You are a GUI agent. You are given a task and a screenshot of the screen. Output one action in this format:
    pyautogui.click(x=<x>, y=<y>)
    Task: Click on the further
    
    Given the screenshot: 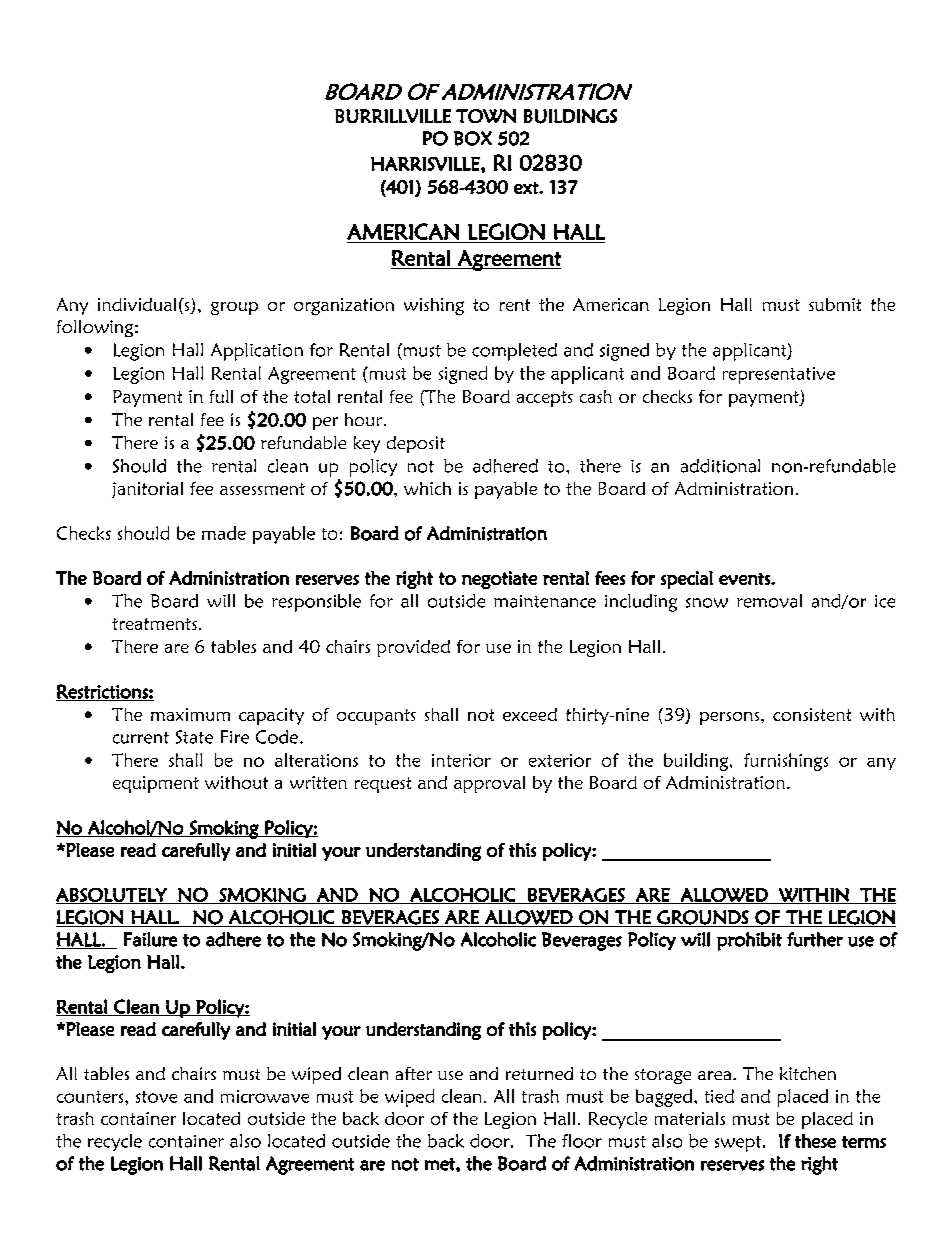 What is the action you would take?
    pyautogui.click(x=815, y=939)
